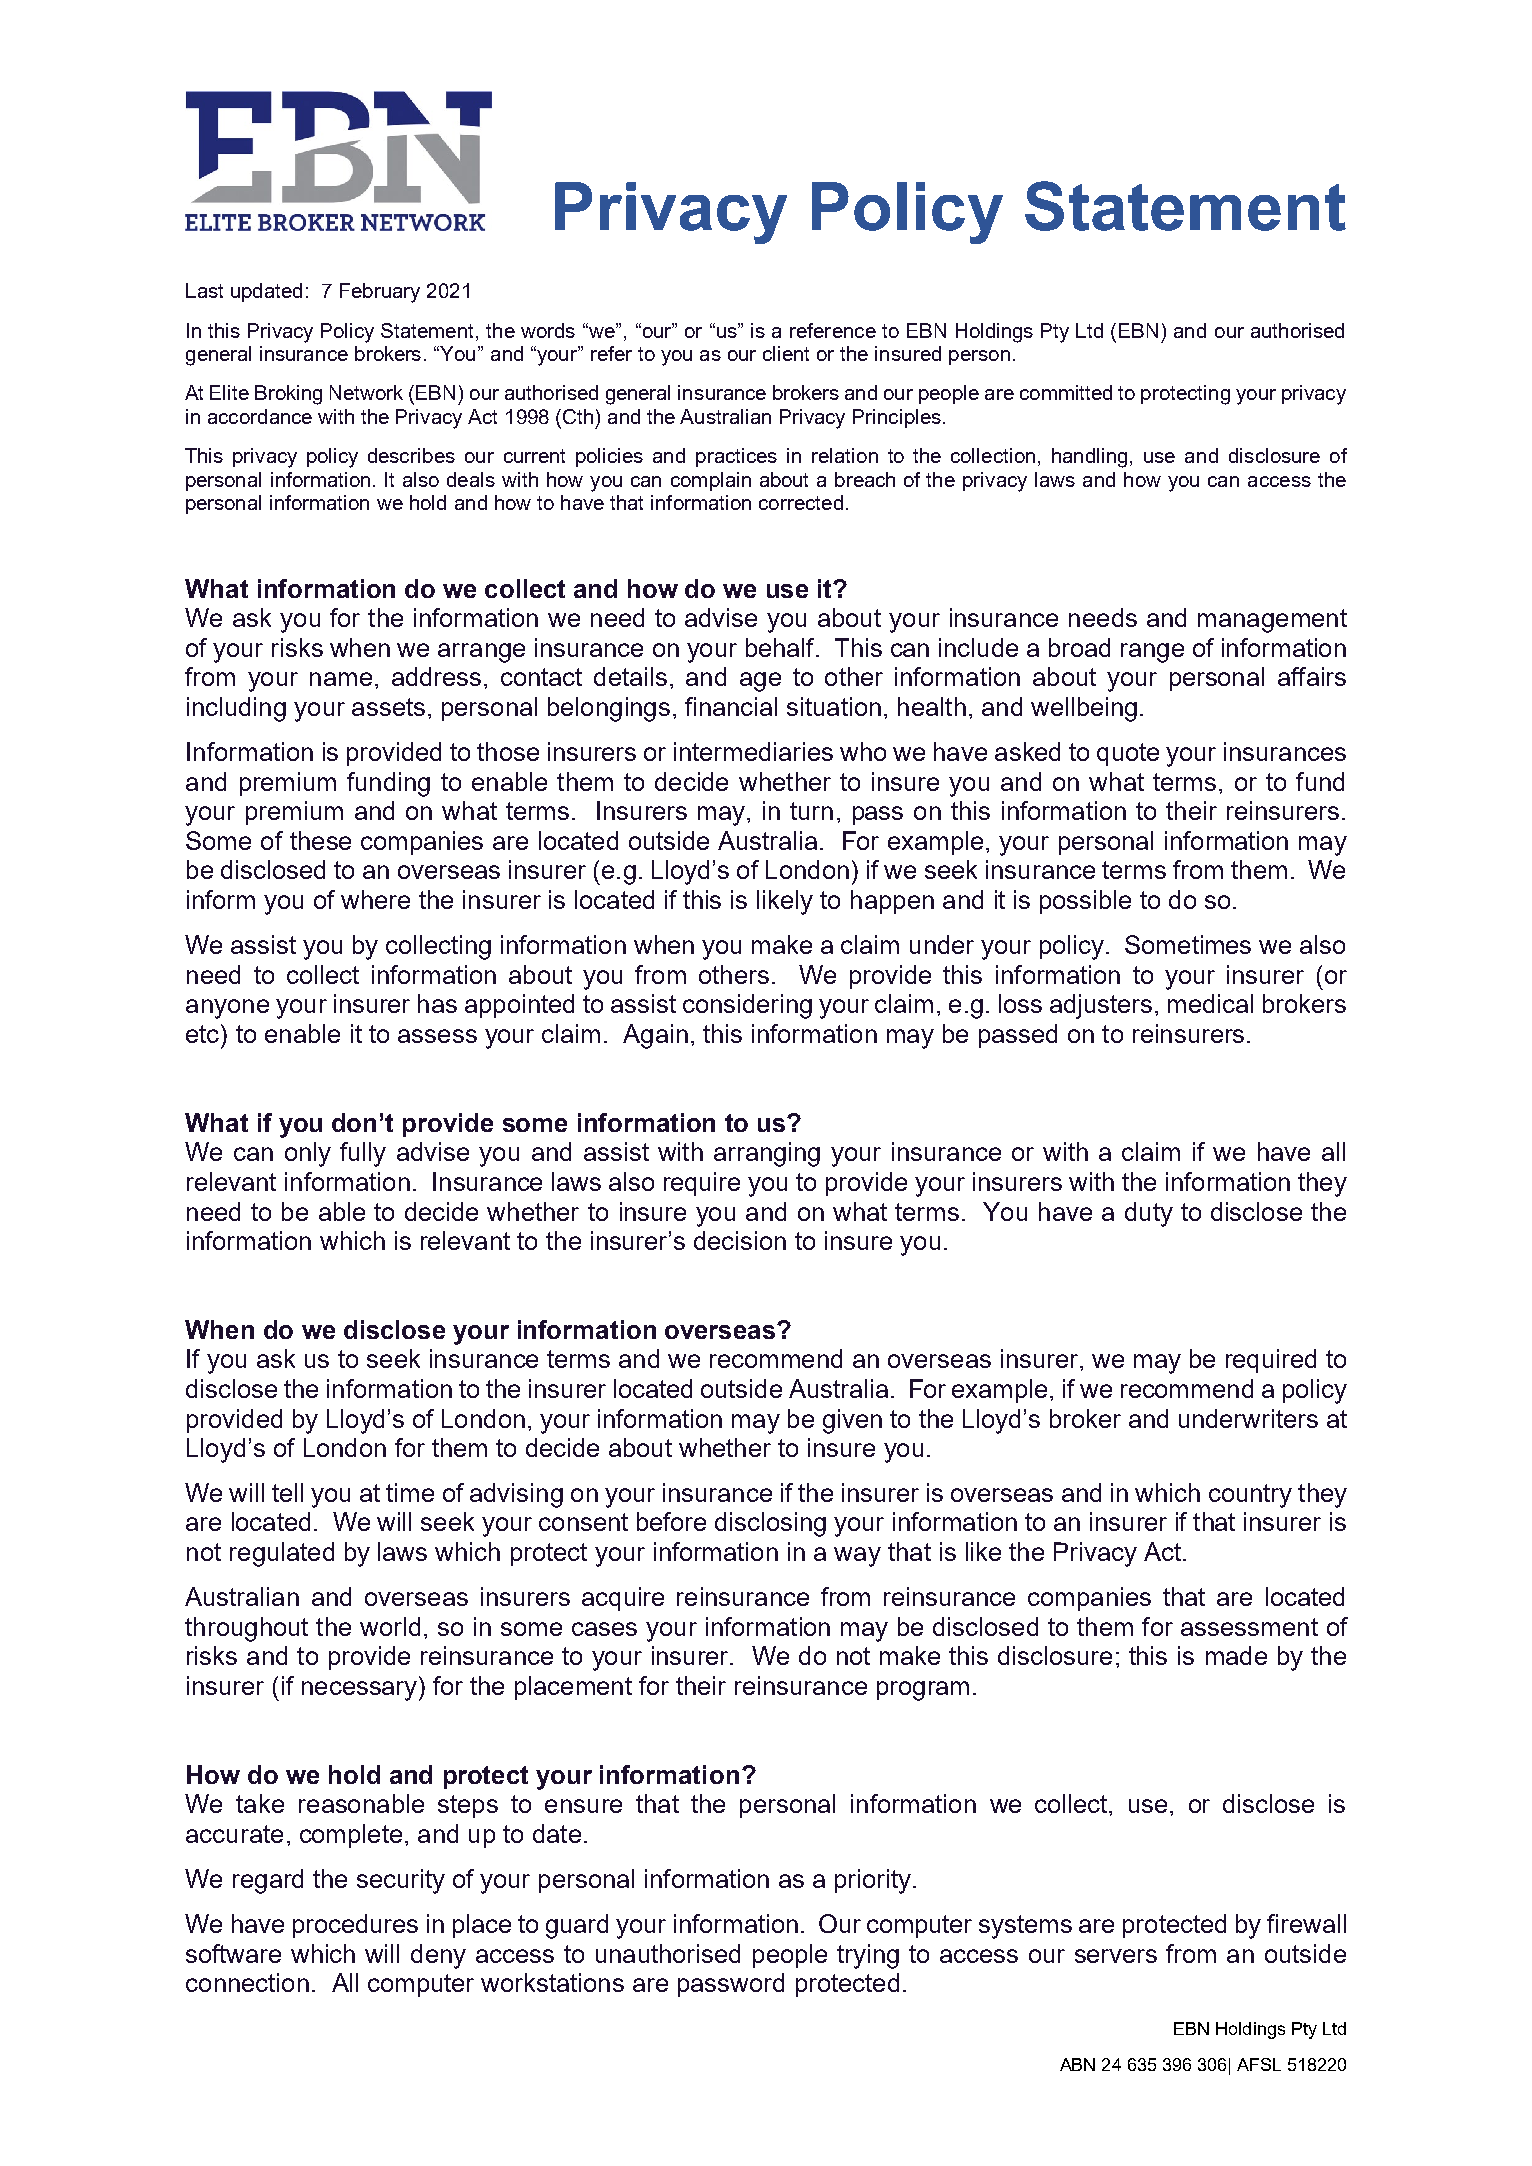 Image resolution: width=1532 pixels, height=2166 pixels. What do you see at coordinates (1149, 1214) in the image?
I see `duty` at bounding box center [1149, 1214].
